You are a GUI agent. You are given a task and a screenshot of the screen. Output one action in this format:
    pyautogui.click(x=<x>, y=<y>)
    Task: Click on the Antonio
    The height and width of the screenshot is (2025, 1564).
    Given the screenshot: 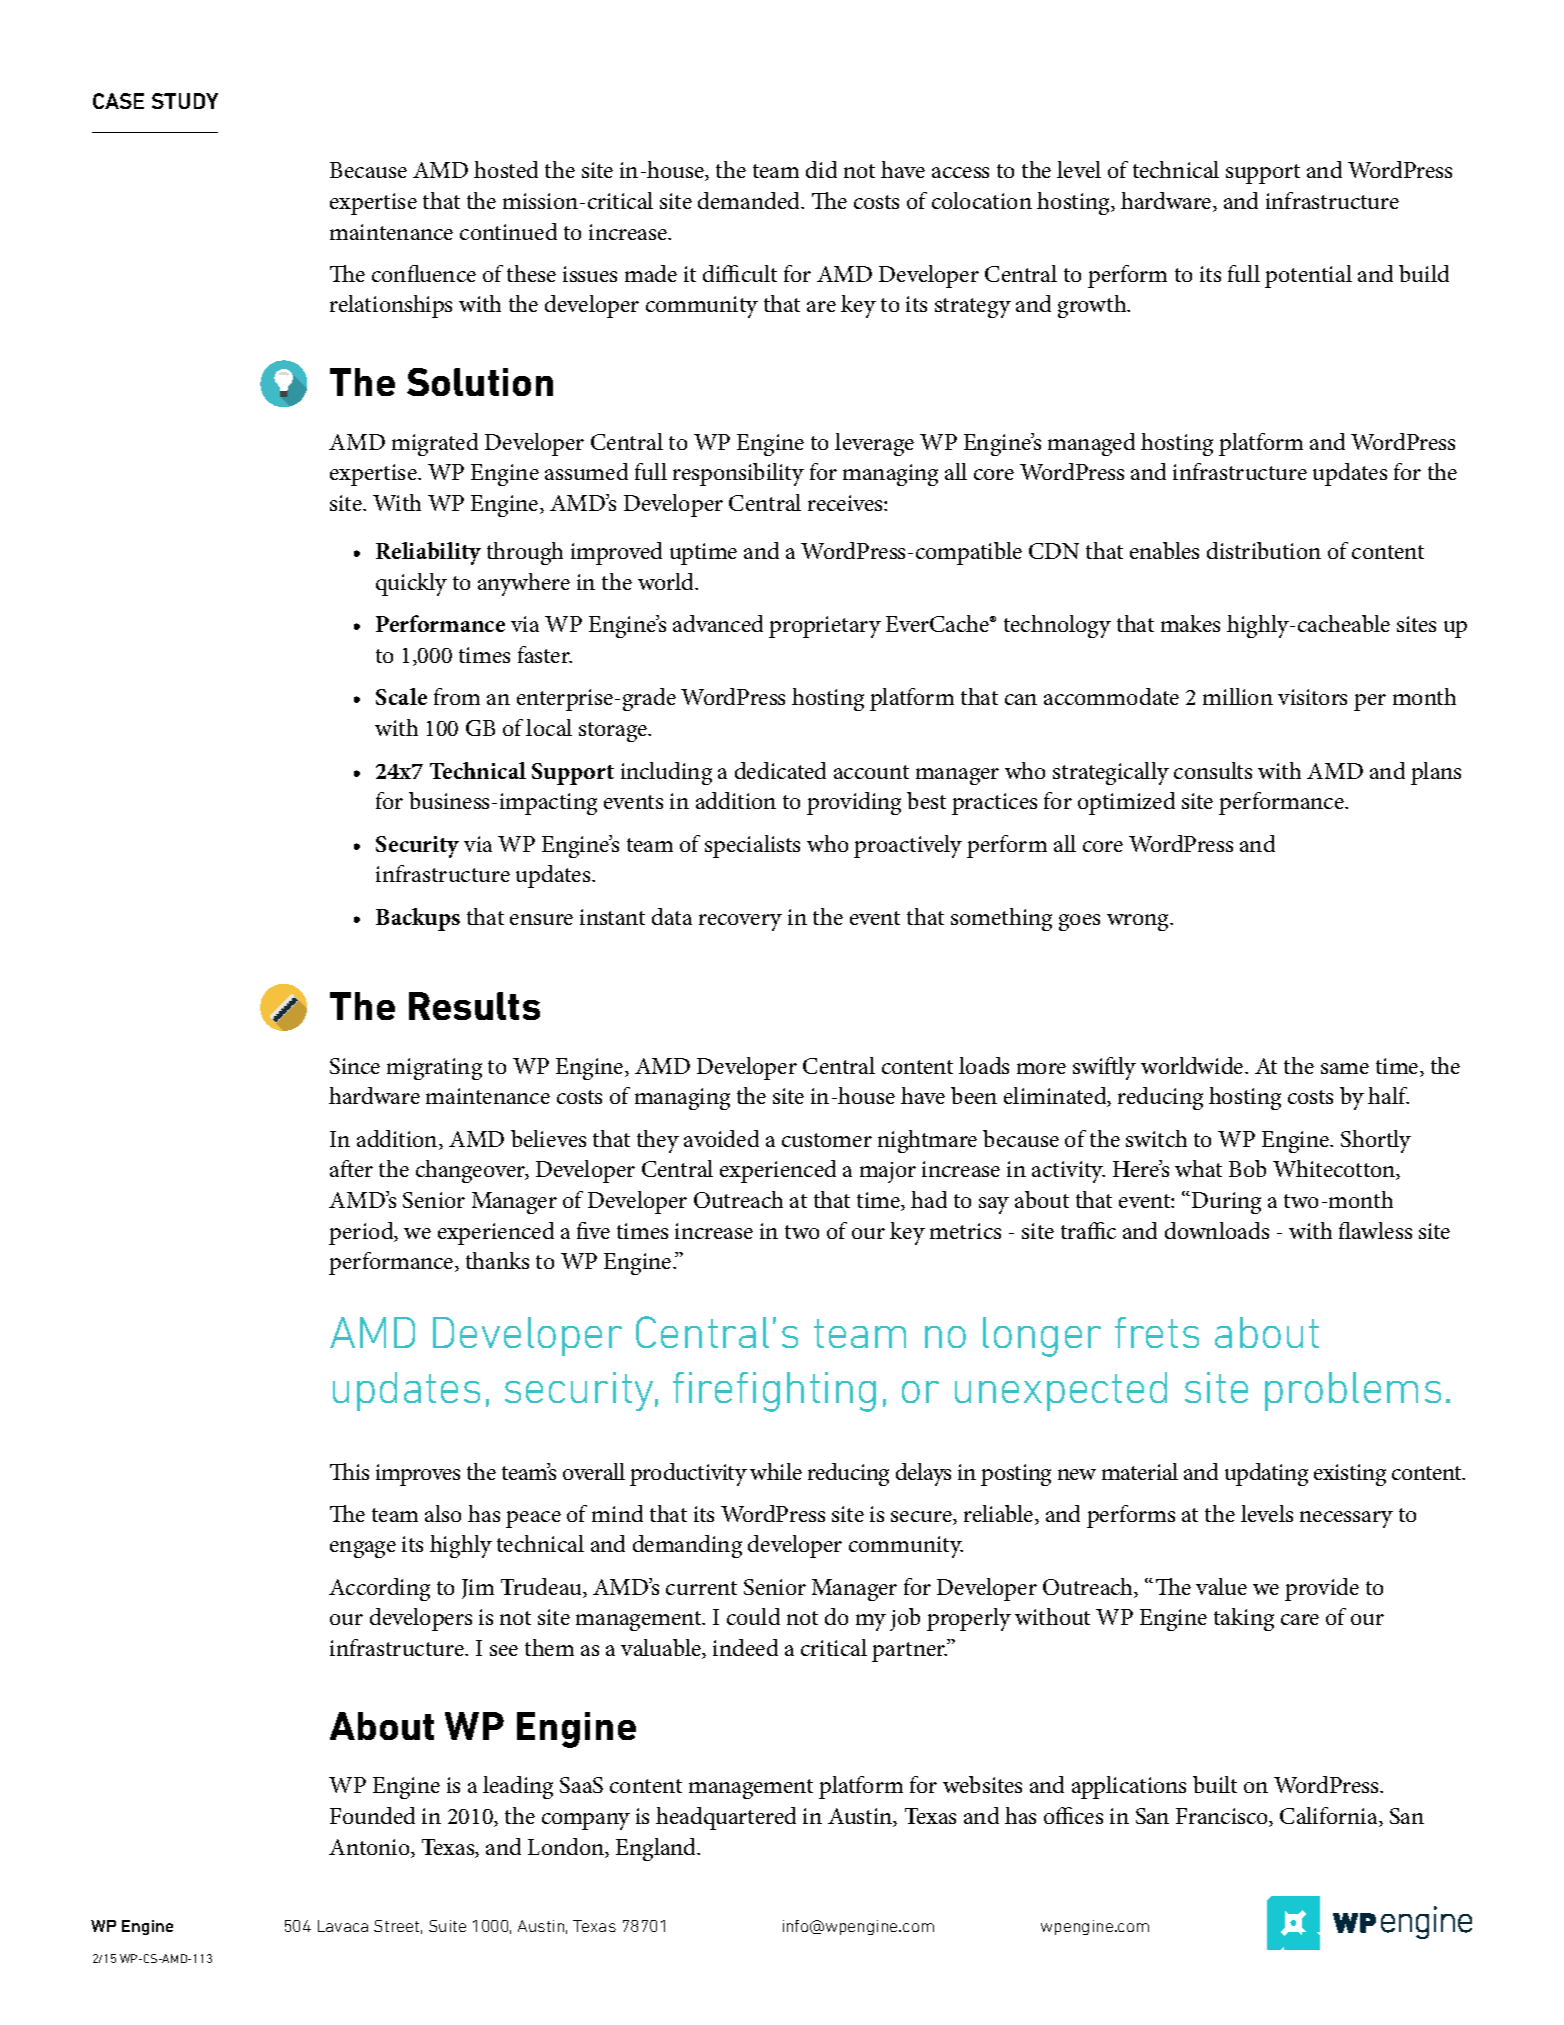 What is the action you would take?
    pyautogui.click(x=370, y=1848)
